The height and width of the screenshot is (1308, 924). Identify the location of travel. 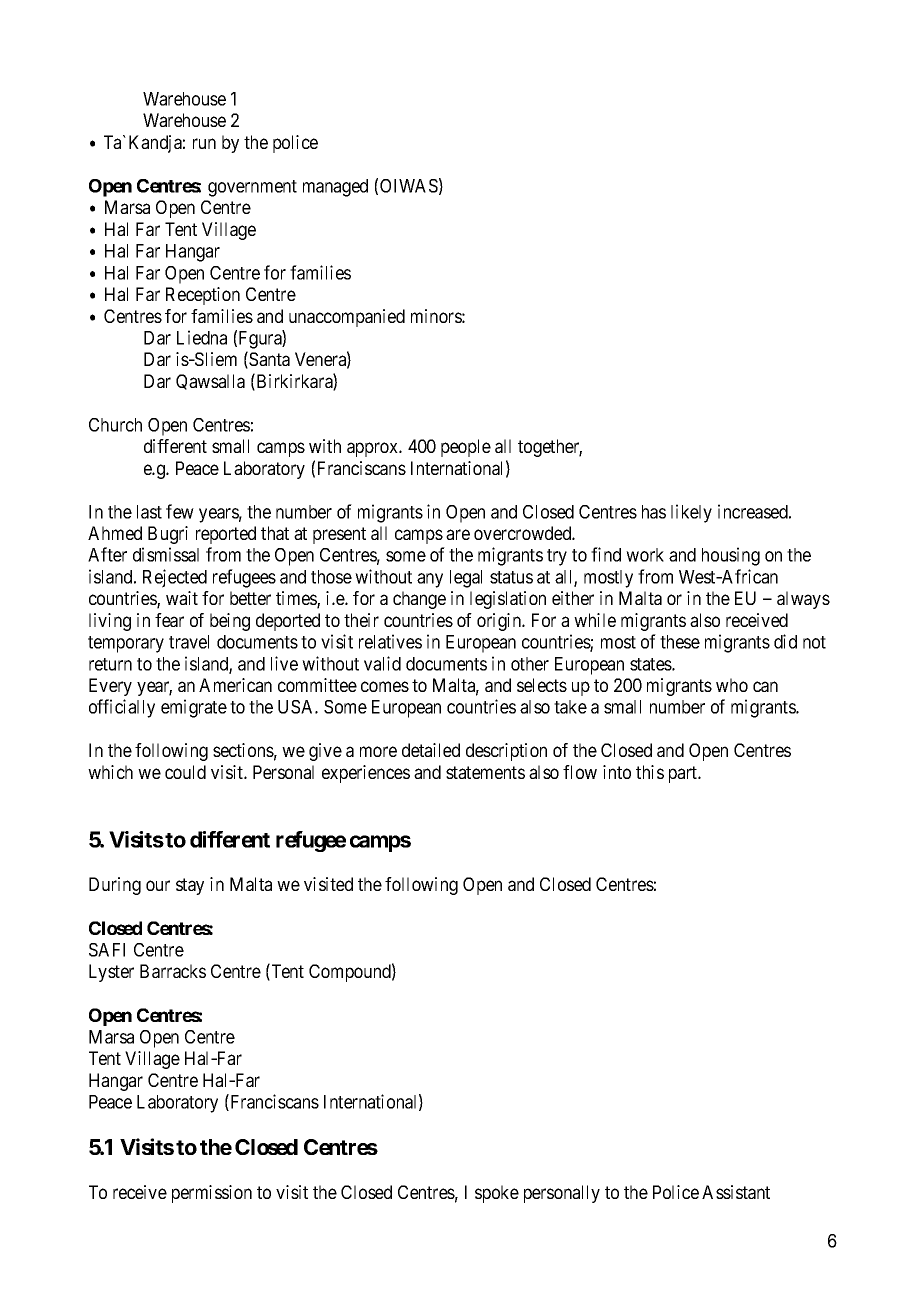
(189, 642).
